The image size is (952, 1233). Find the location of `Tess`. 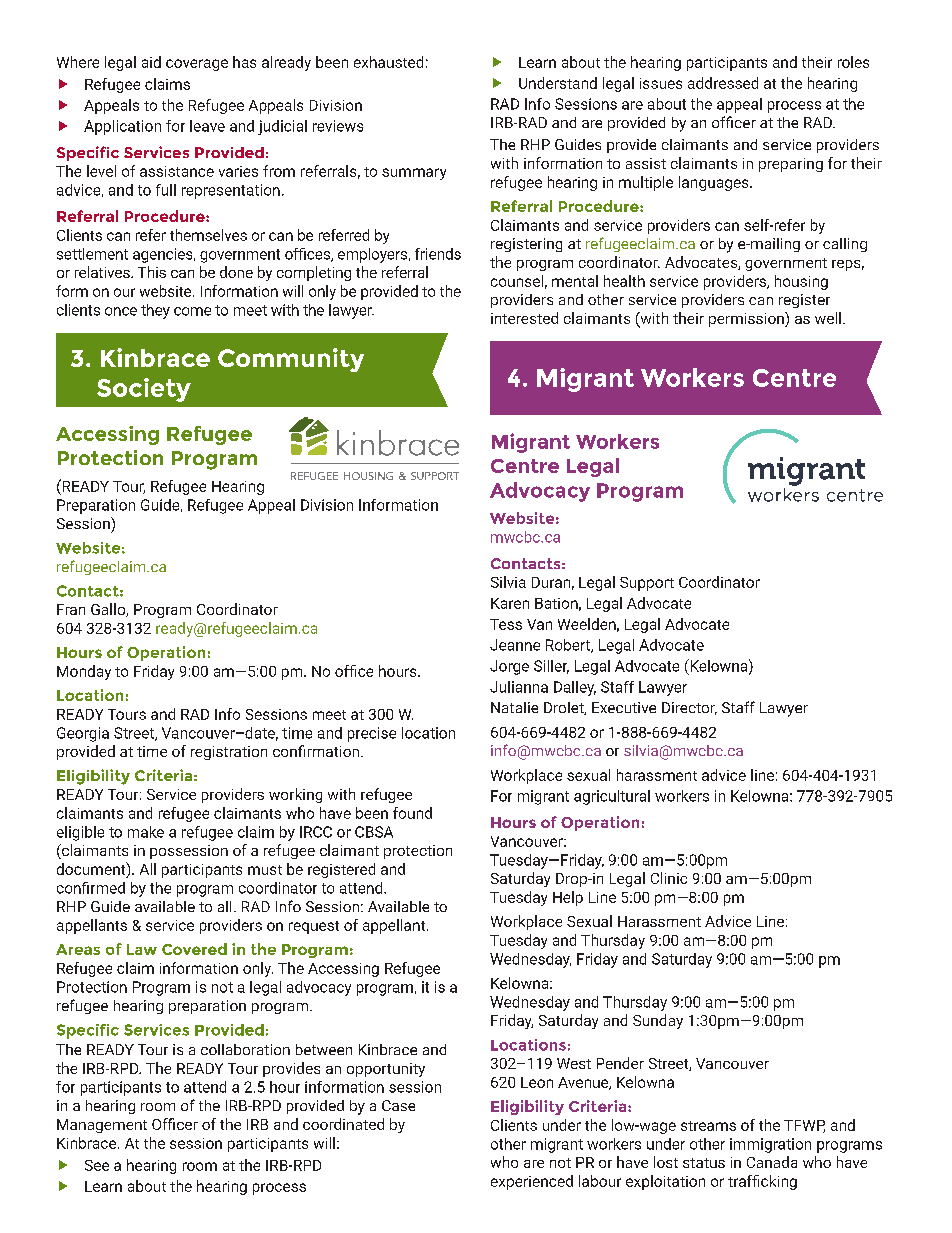

Tess is located at coordinates (506, 624).
